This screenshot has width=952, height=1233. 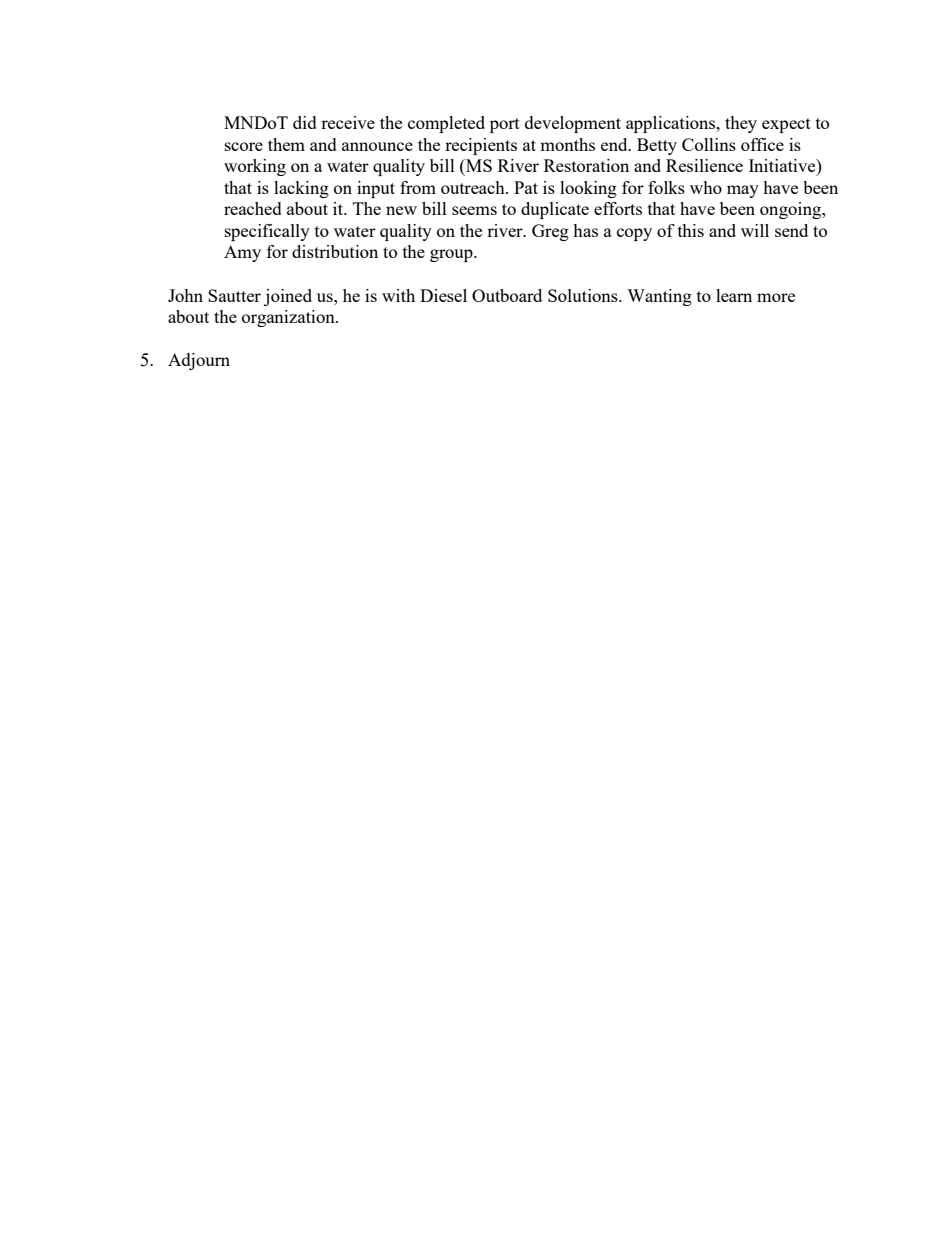 What do you see at coordinates (267, 232) in the screenshot?
I see `specifically` at bounding box center [267, 232].
